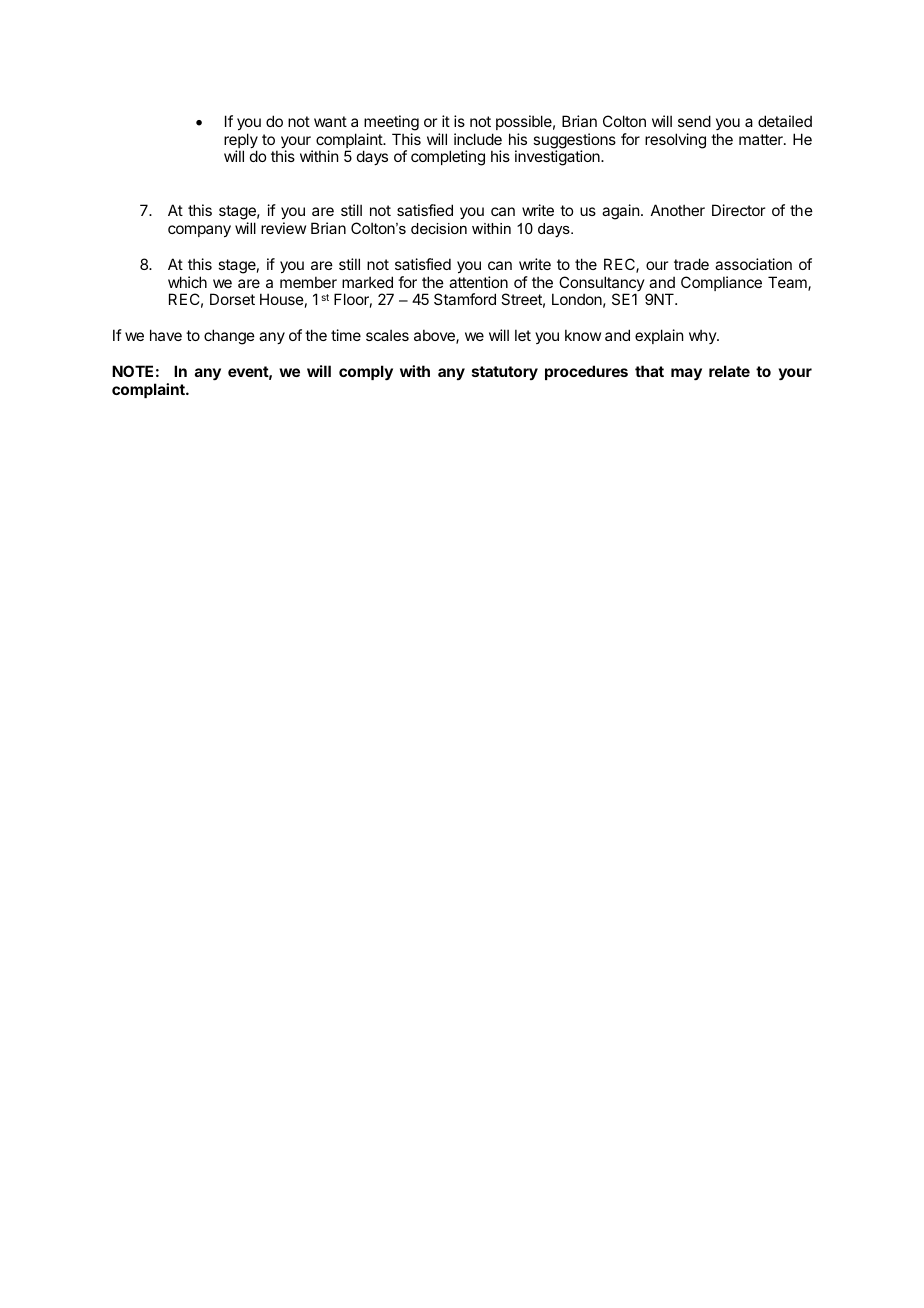 Image resolution: width=924 pixels, height=1308 pixels. I want to click on comply, so click(366, 373).
